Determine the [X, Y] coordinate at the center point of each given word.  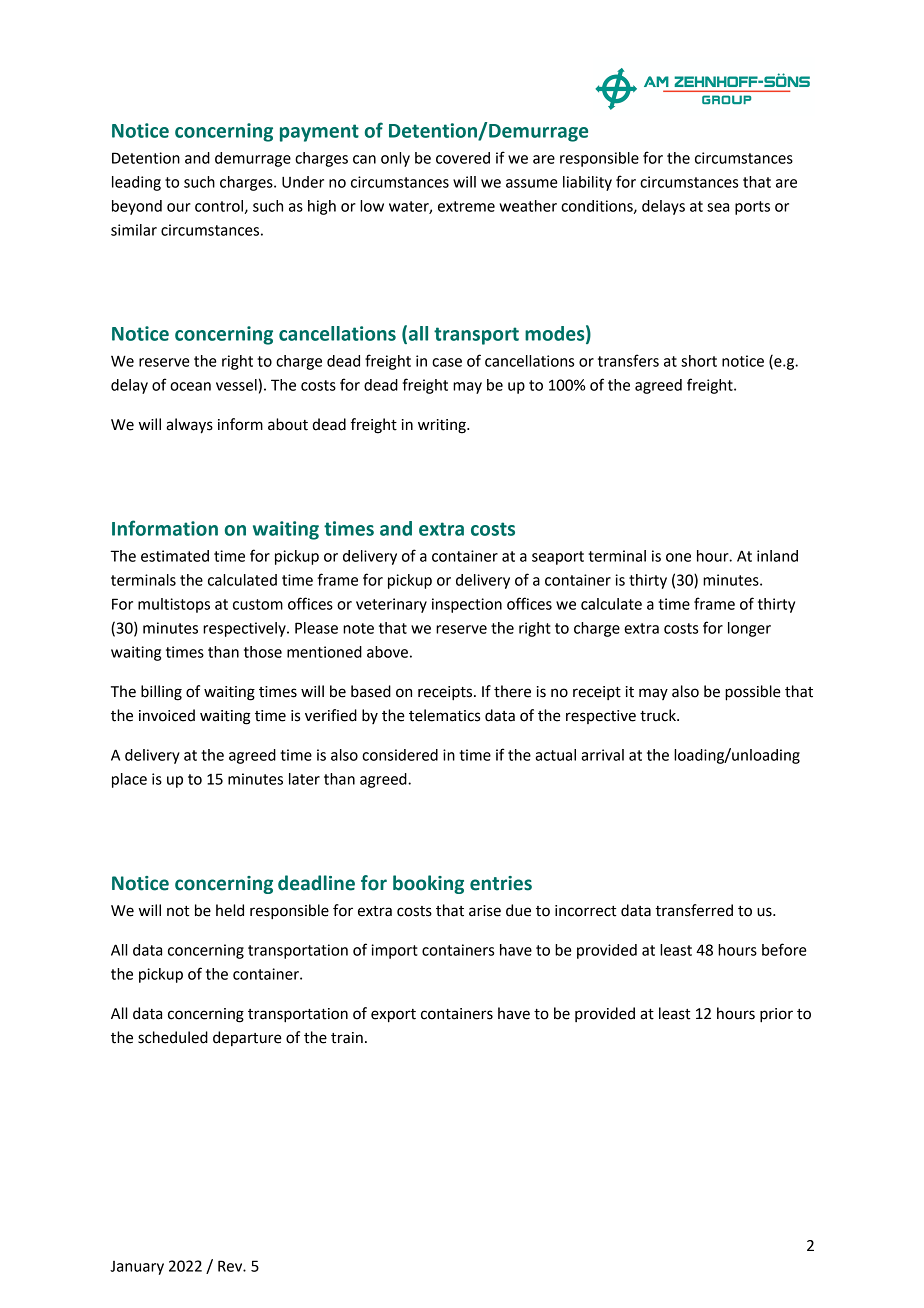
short [699, 361]
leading [136, 183]
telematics [444, 715]
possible [753, 693]
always [189, 426]
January [137, 1268]
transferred [694, 910]
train [347, 1038]
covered [463, 158]
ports [752, 208]
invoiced [167, 715]
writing [443, 426]
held [230, 910]
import [394, 951]
